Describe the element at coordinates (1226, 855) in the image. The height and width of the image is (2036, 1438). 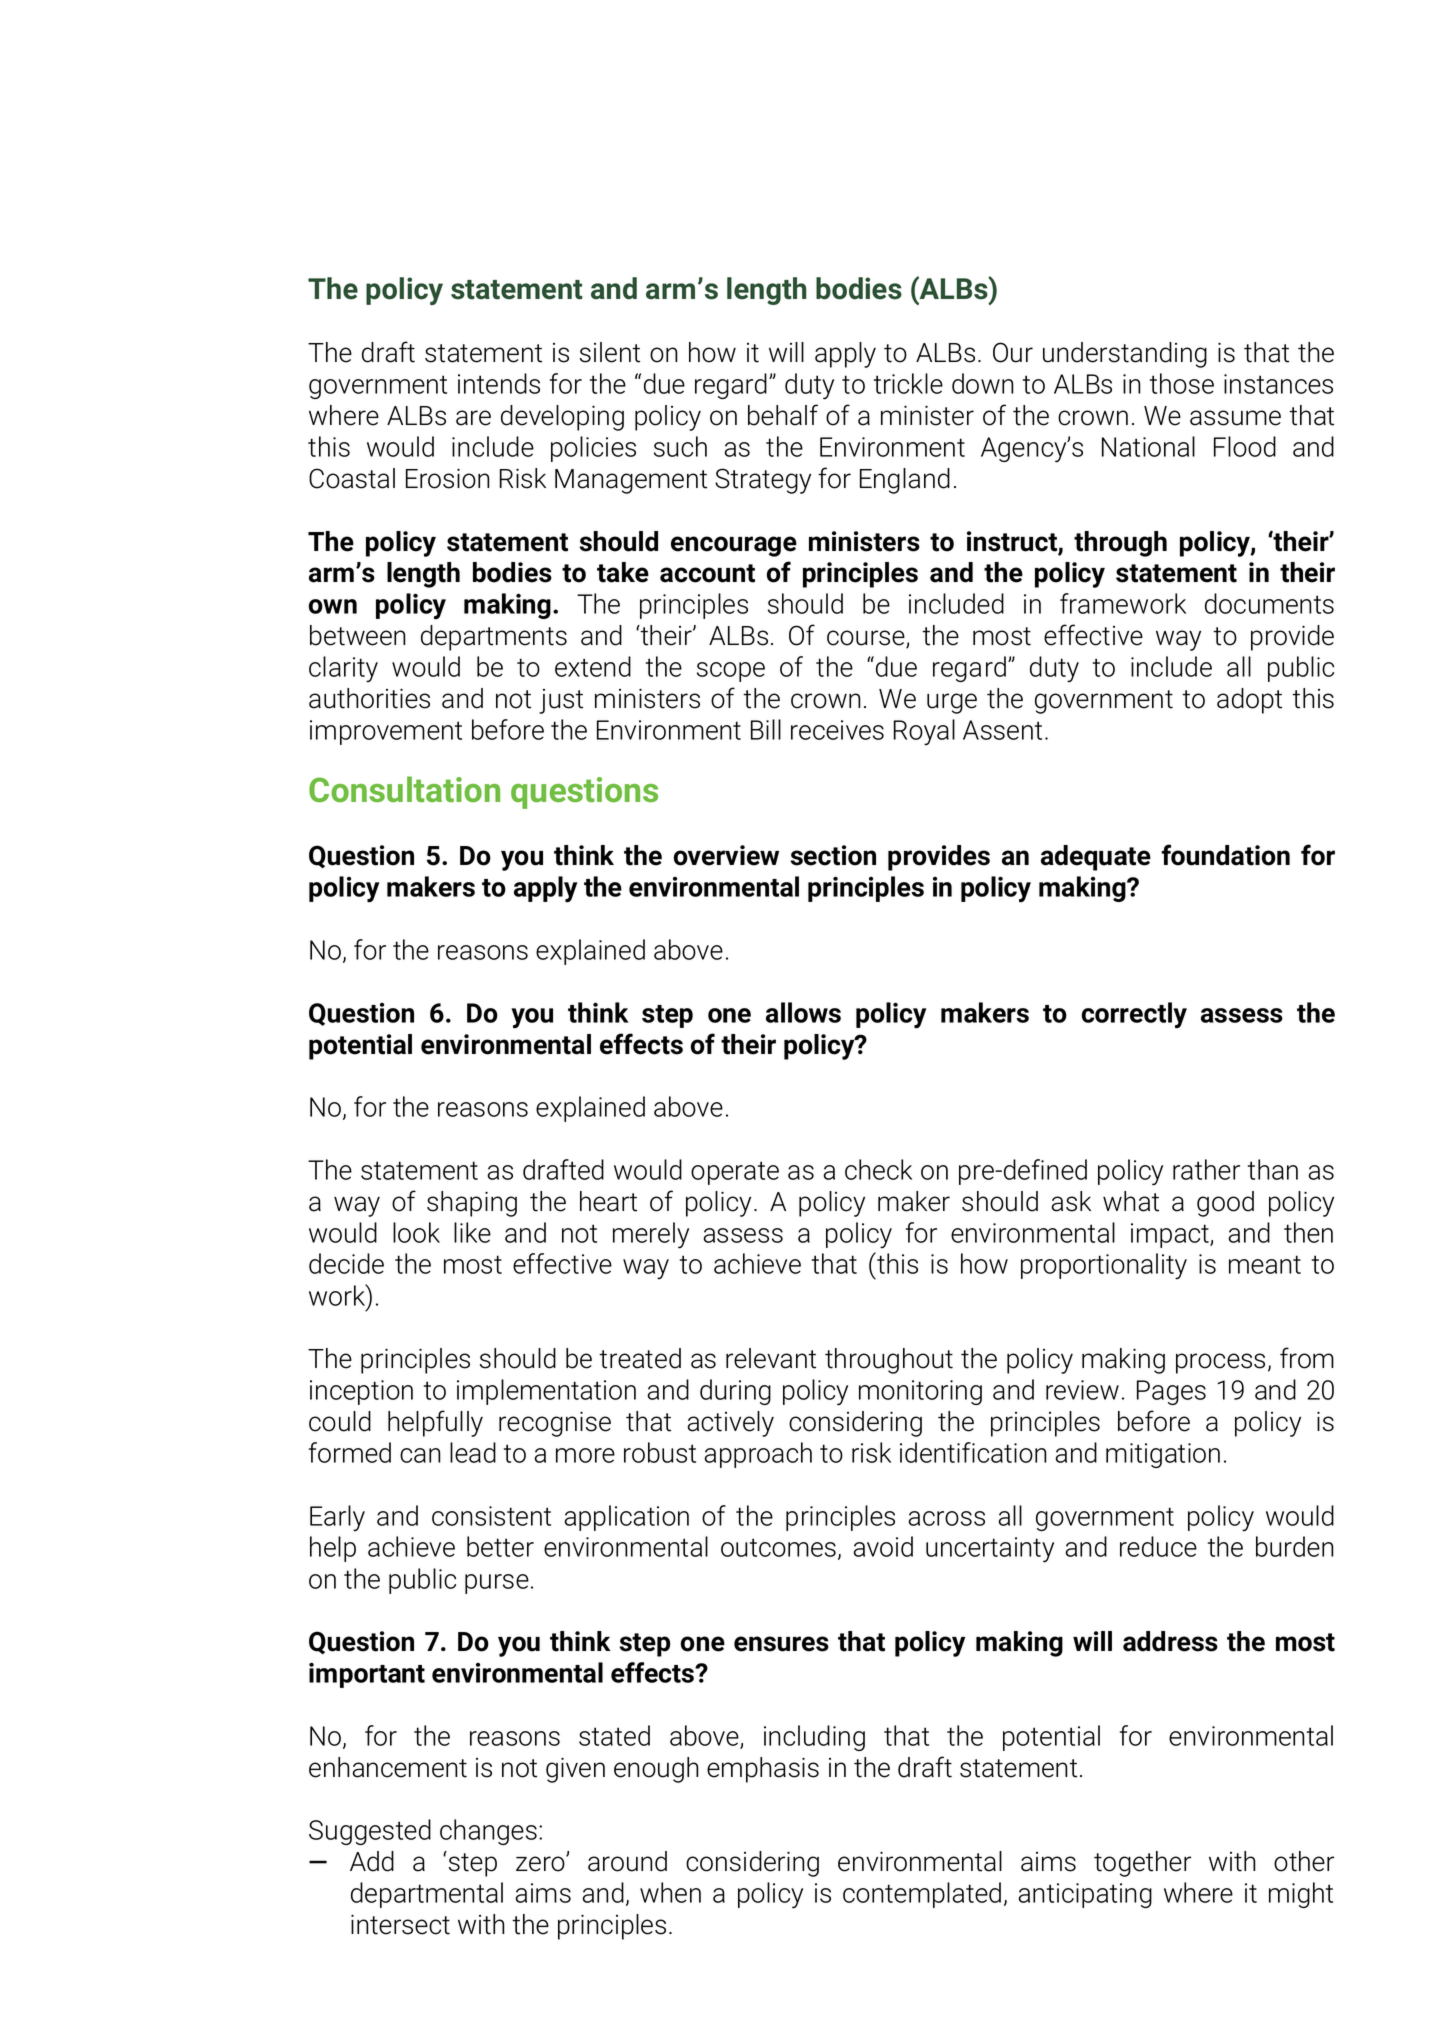
I see `foundation` at that location.
